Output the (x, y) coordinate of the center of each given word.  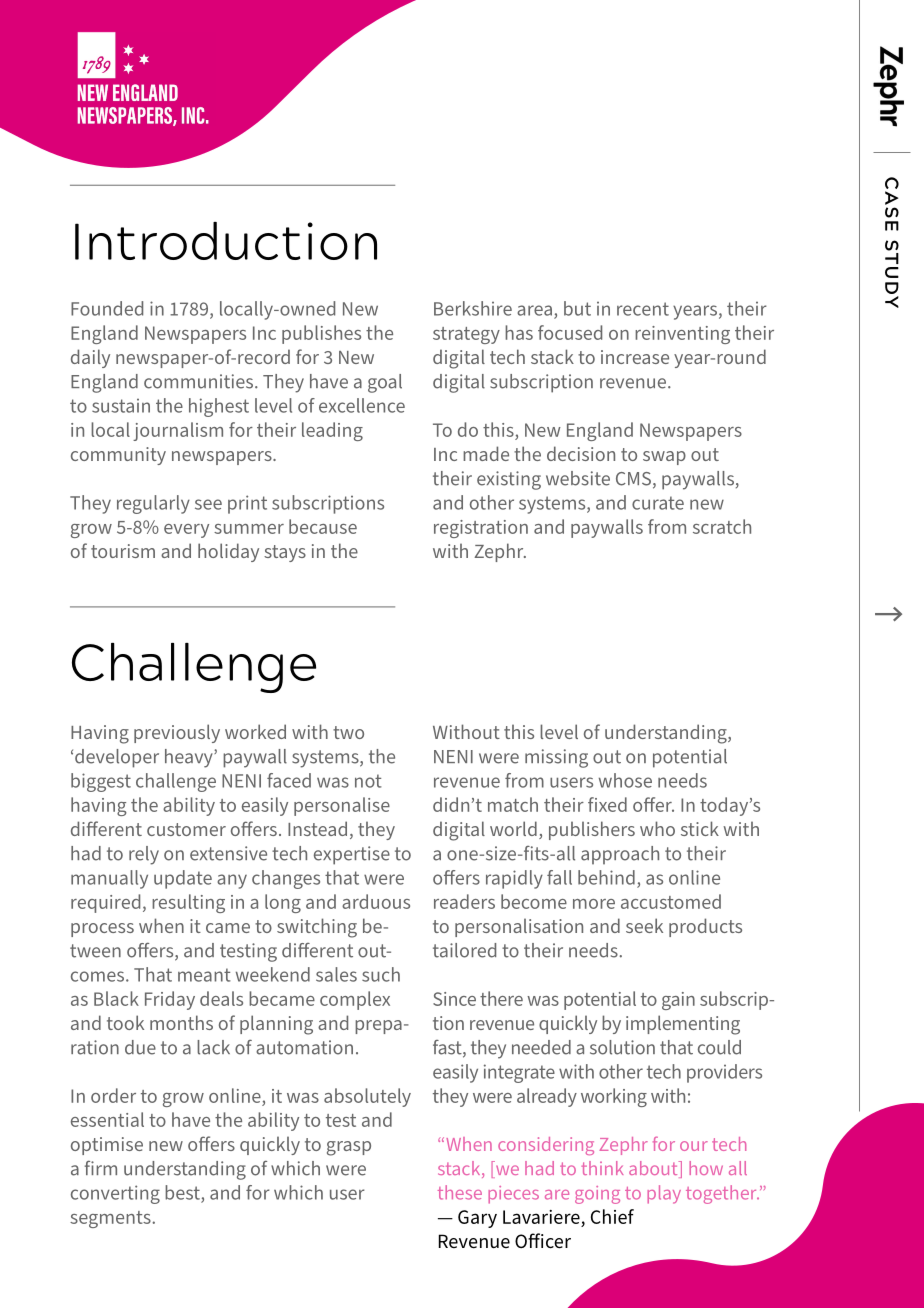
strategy (466, 335)
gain (678, 1001)
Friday (170, 1000)
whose (625, 780)
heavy (190, 758)
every (186, 531)
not (368, 781)
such (381, 974)
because (323, 526)
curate (658, 503)
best (182, 1192)
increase (635, 357)
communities (200, 381)
